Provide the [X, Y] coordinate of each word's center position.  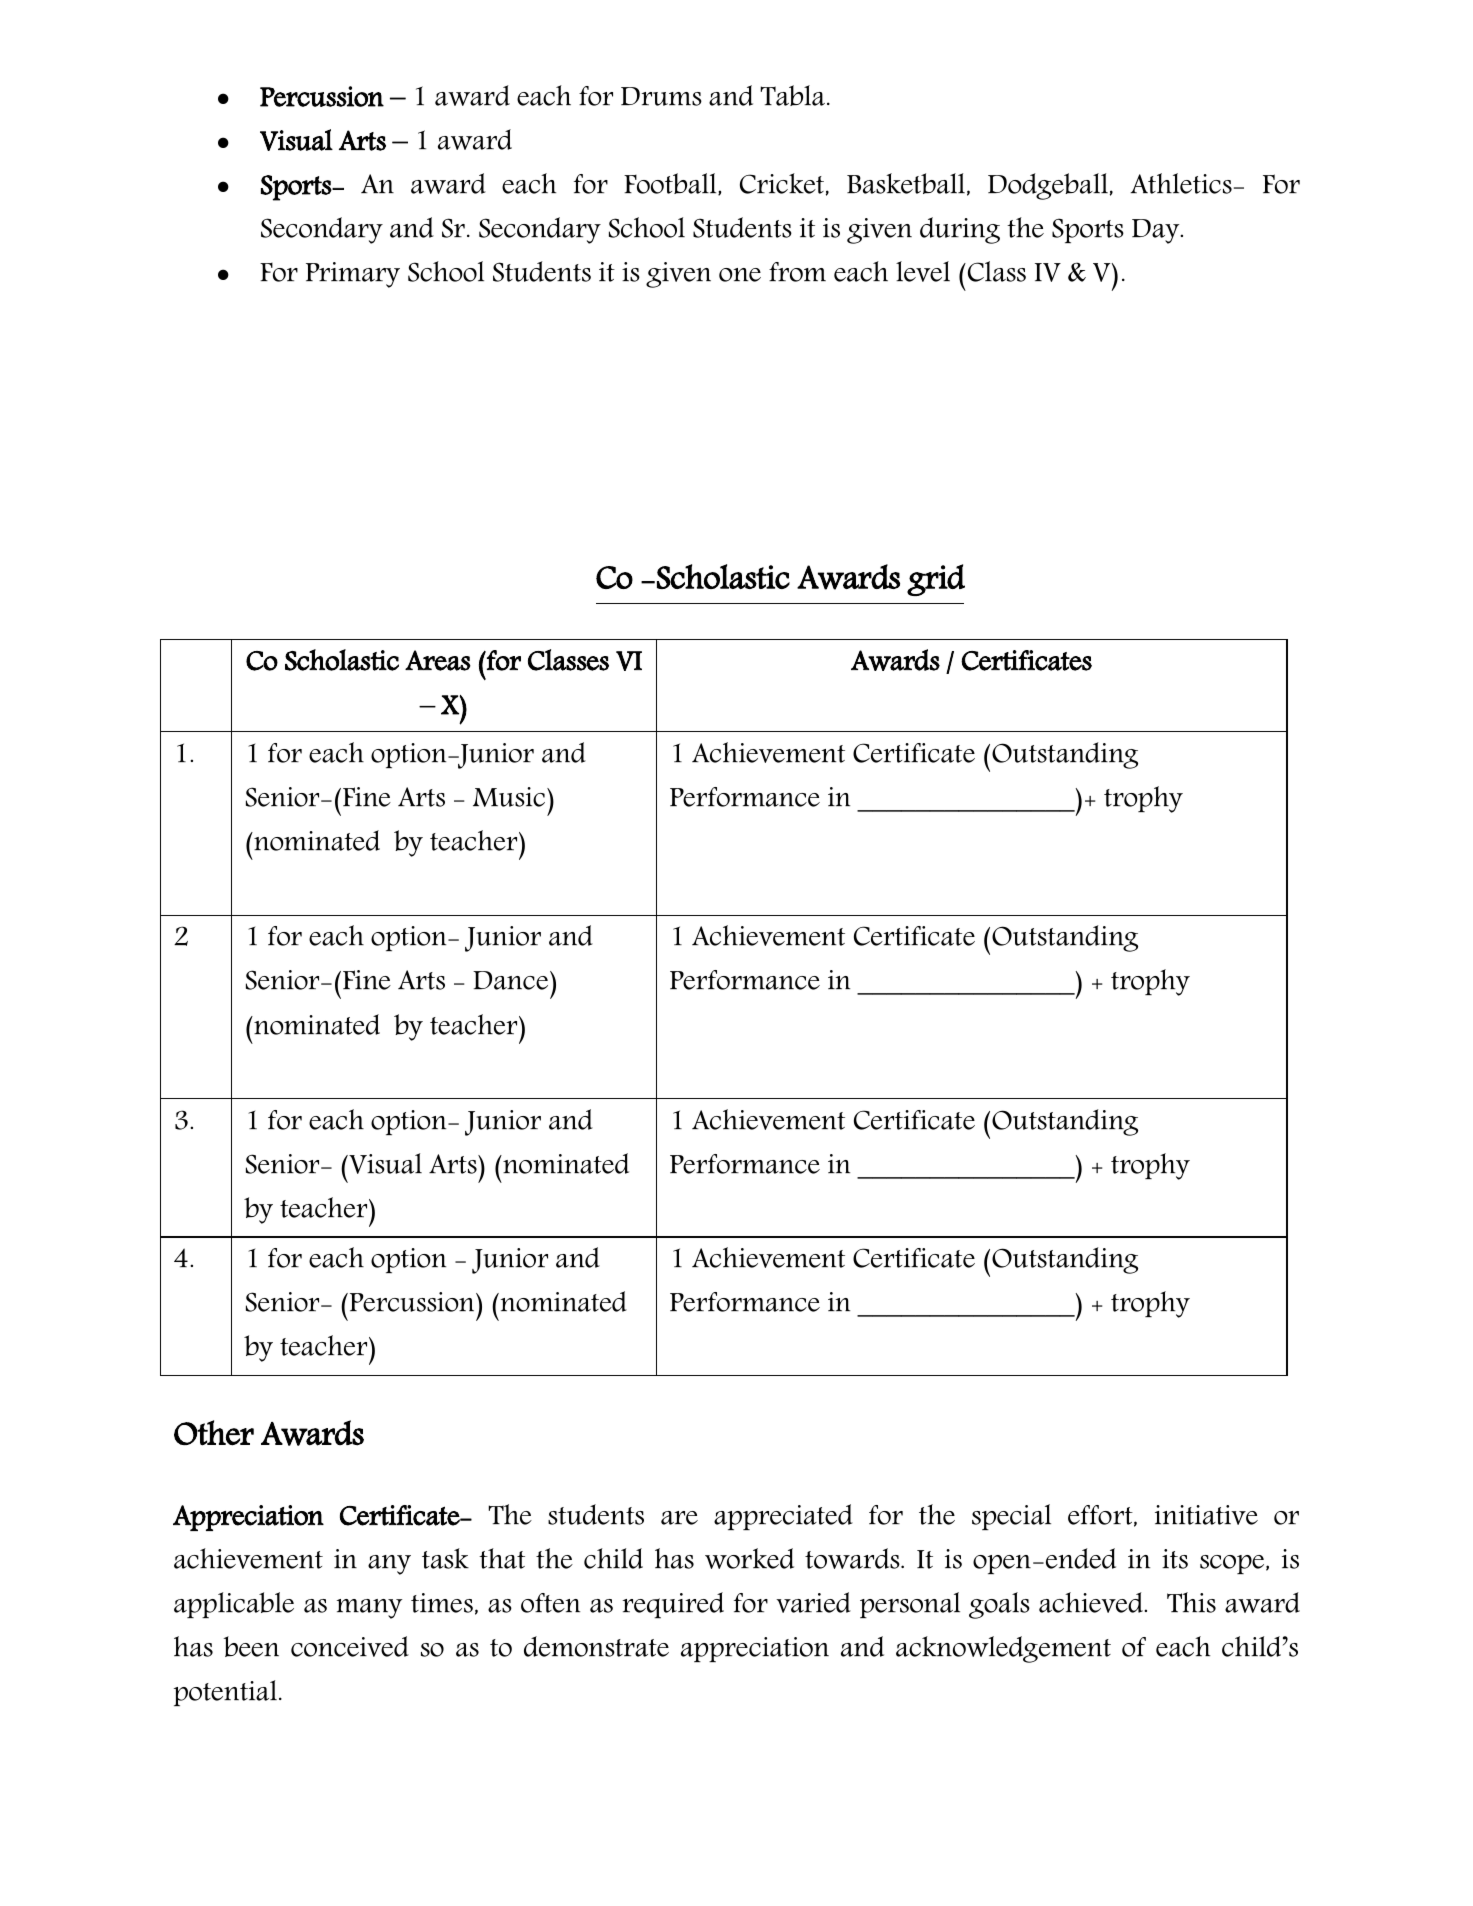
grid [936, 580]
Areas [438, 660]
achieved [1092, 1602]
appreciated [783, 1517]
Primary [353, 275]
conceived [350, 1646]
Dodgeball [1048, 186]
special [1011, 1517]
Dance [512, 980]
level [923, 271]
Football [671, 184]
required [673, 1605]
